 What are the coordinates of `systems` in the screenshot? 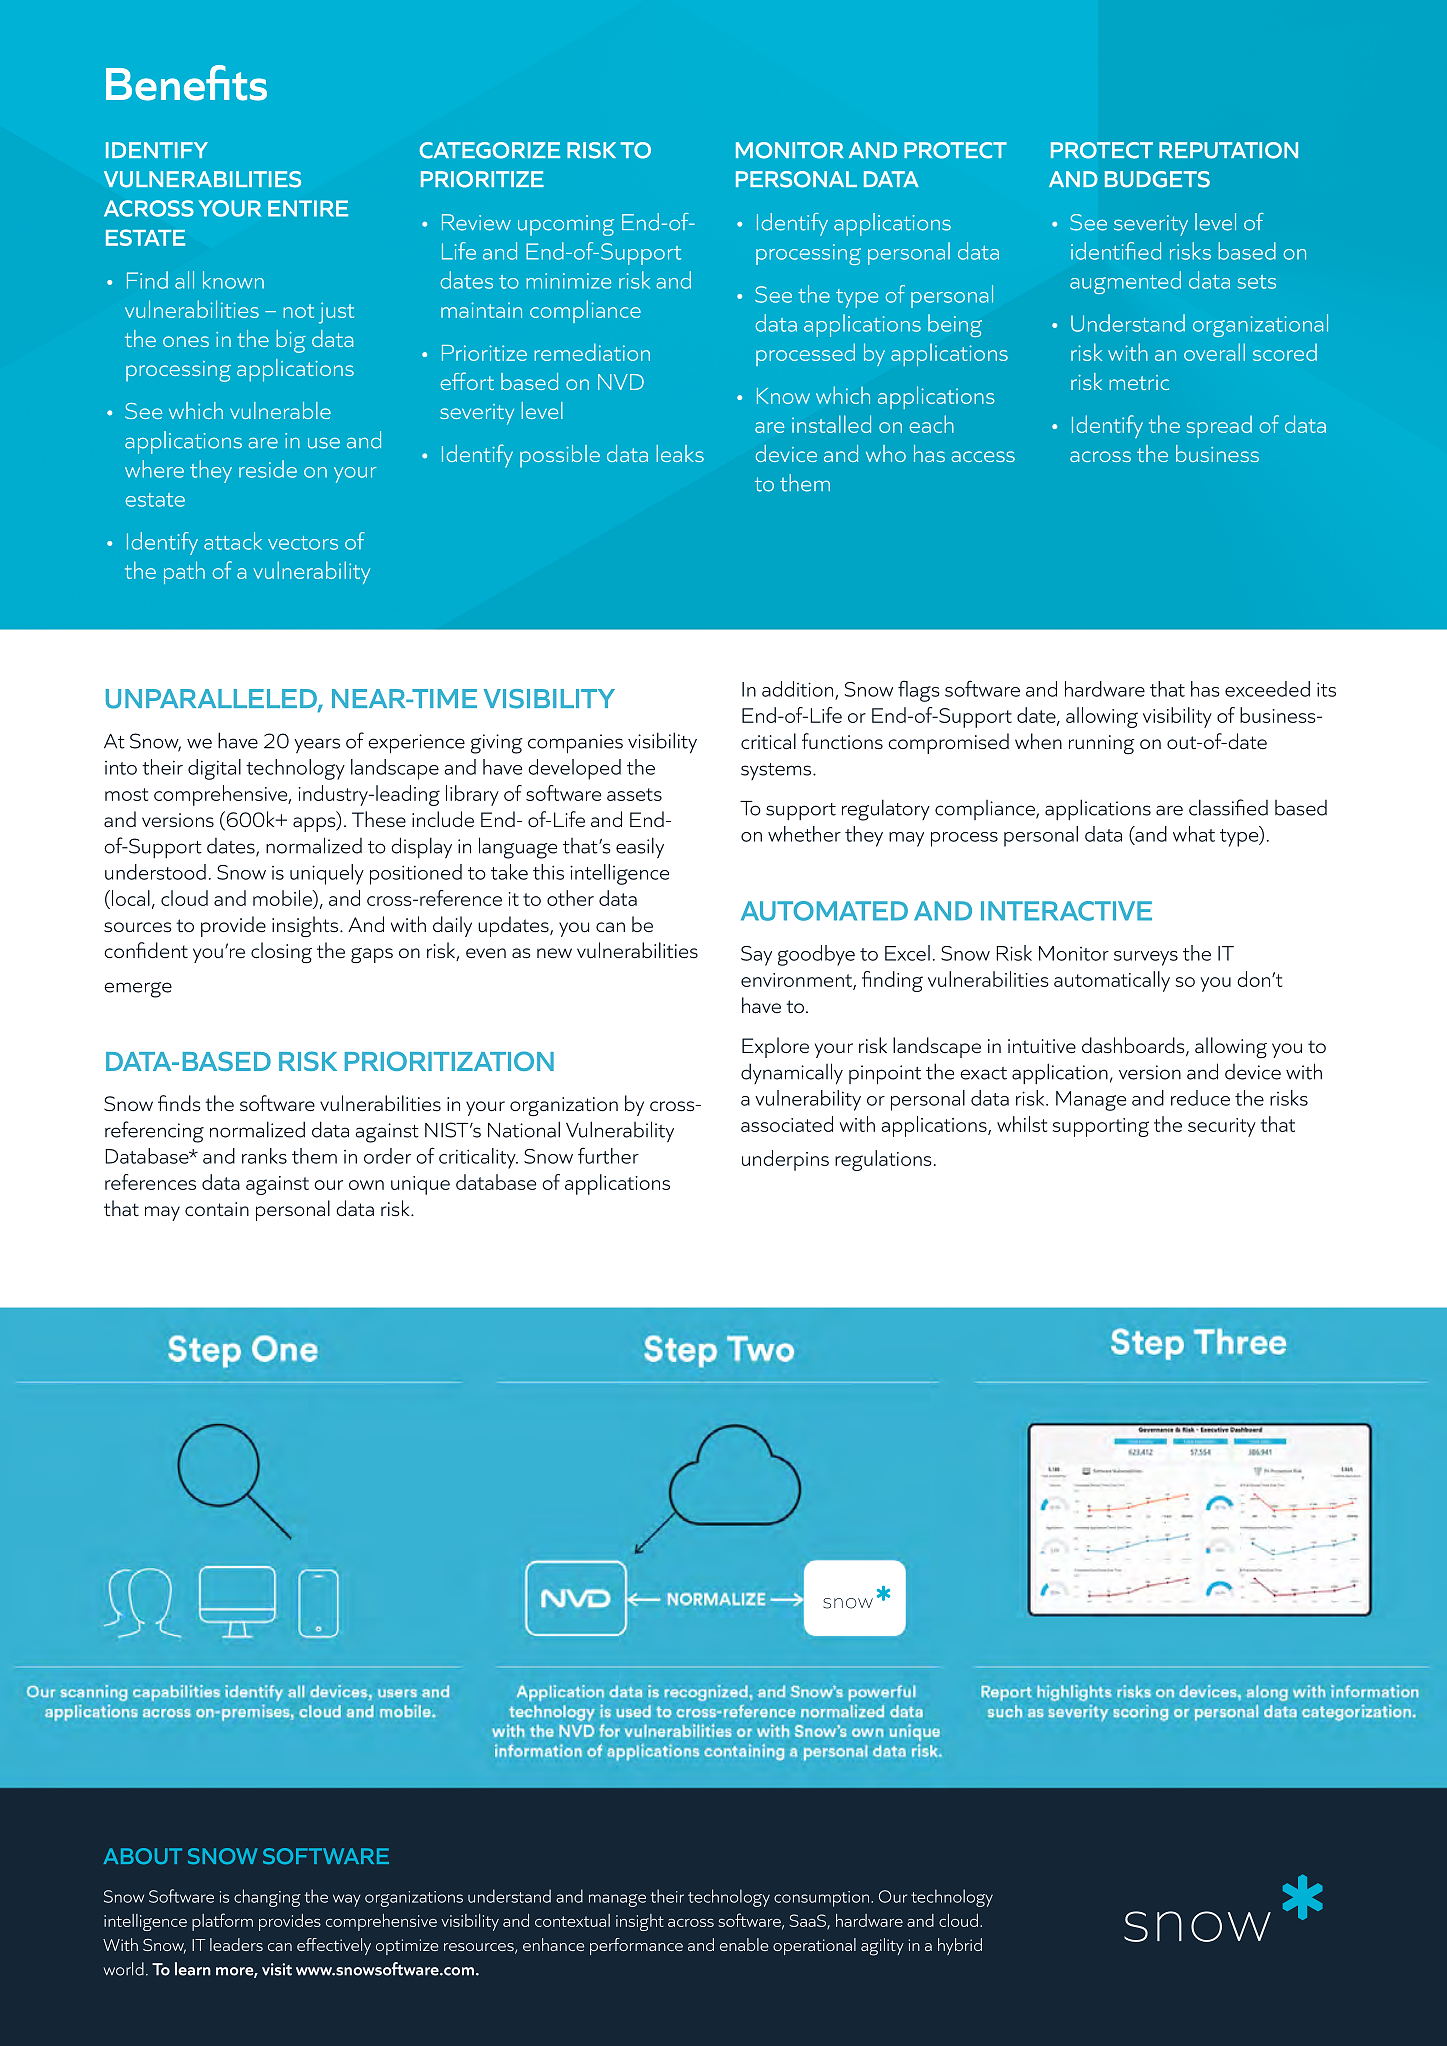 It's located at (777, 771).
